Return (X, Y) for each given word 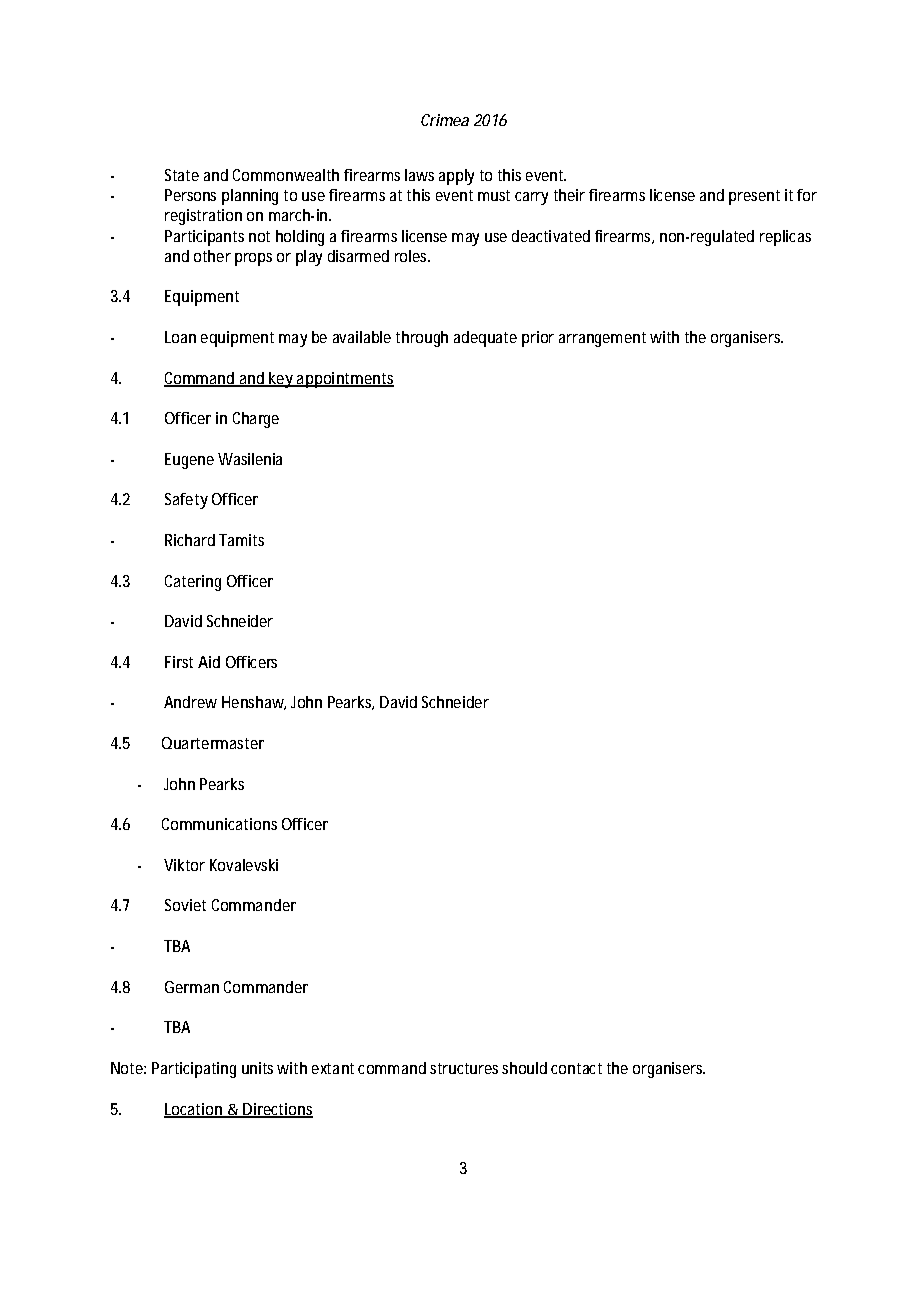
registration (203, 217)
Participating (194, 1070)
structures (464, 1068)
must (494, 195)
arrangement (602, 339)
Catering (193, 583)
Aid (209, 662)
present (754, 197)
